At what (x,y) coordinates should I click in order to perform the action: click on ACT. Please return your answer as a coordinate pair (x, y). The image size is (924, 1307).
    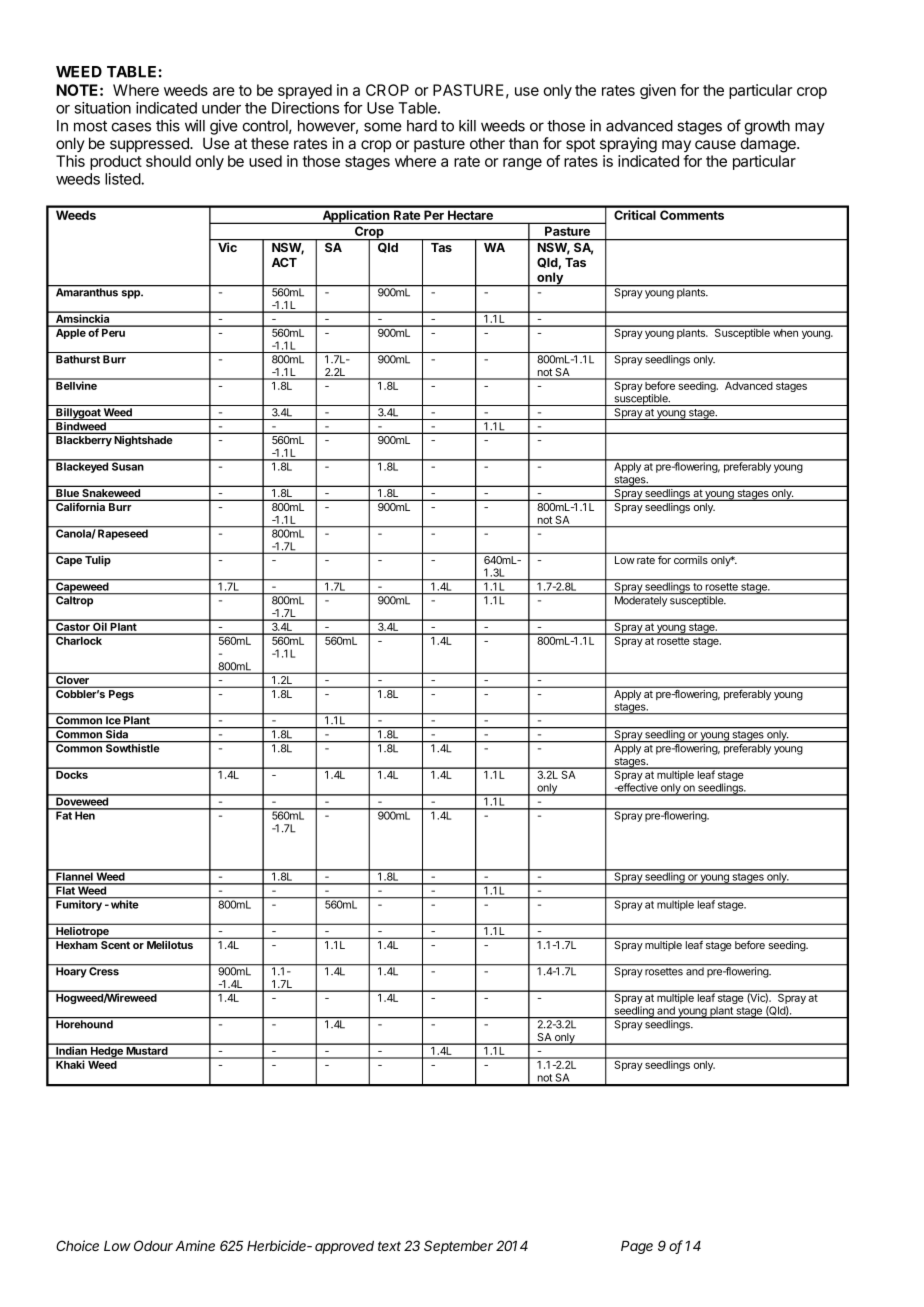
    Looking at the image, I should click on (284, 262).
